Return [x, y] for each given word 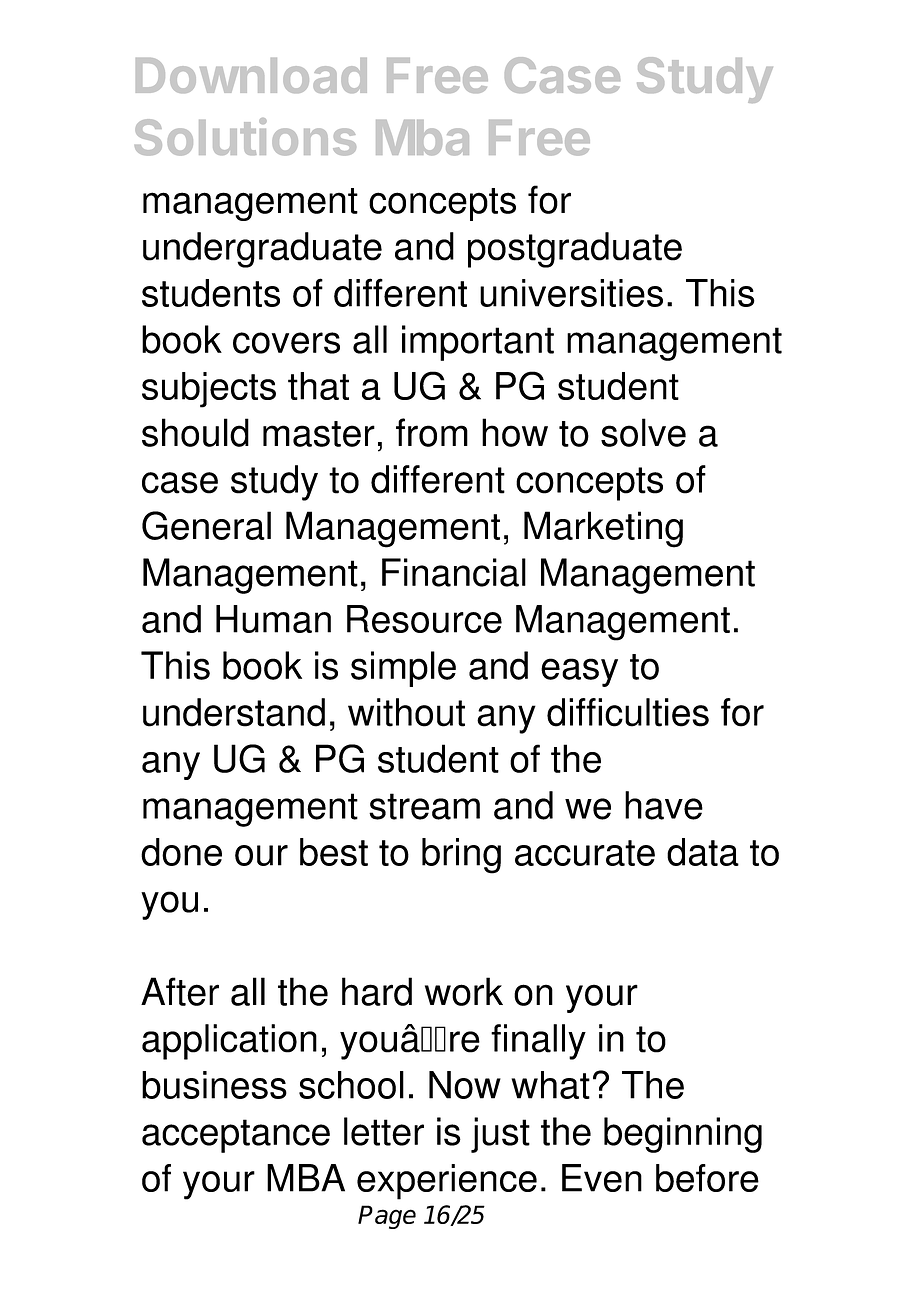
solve [643, 432]
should [195, 432]
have [664, 805]
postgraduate [575, 250]
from [432, 432]
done [181, 852]
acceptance [236, 1136]
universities [571, 293]
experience [447, 1182]
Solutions [245, 137]
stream [424, 806]
